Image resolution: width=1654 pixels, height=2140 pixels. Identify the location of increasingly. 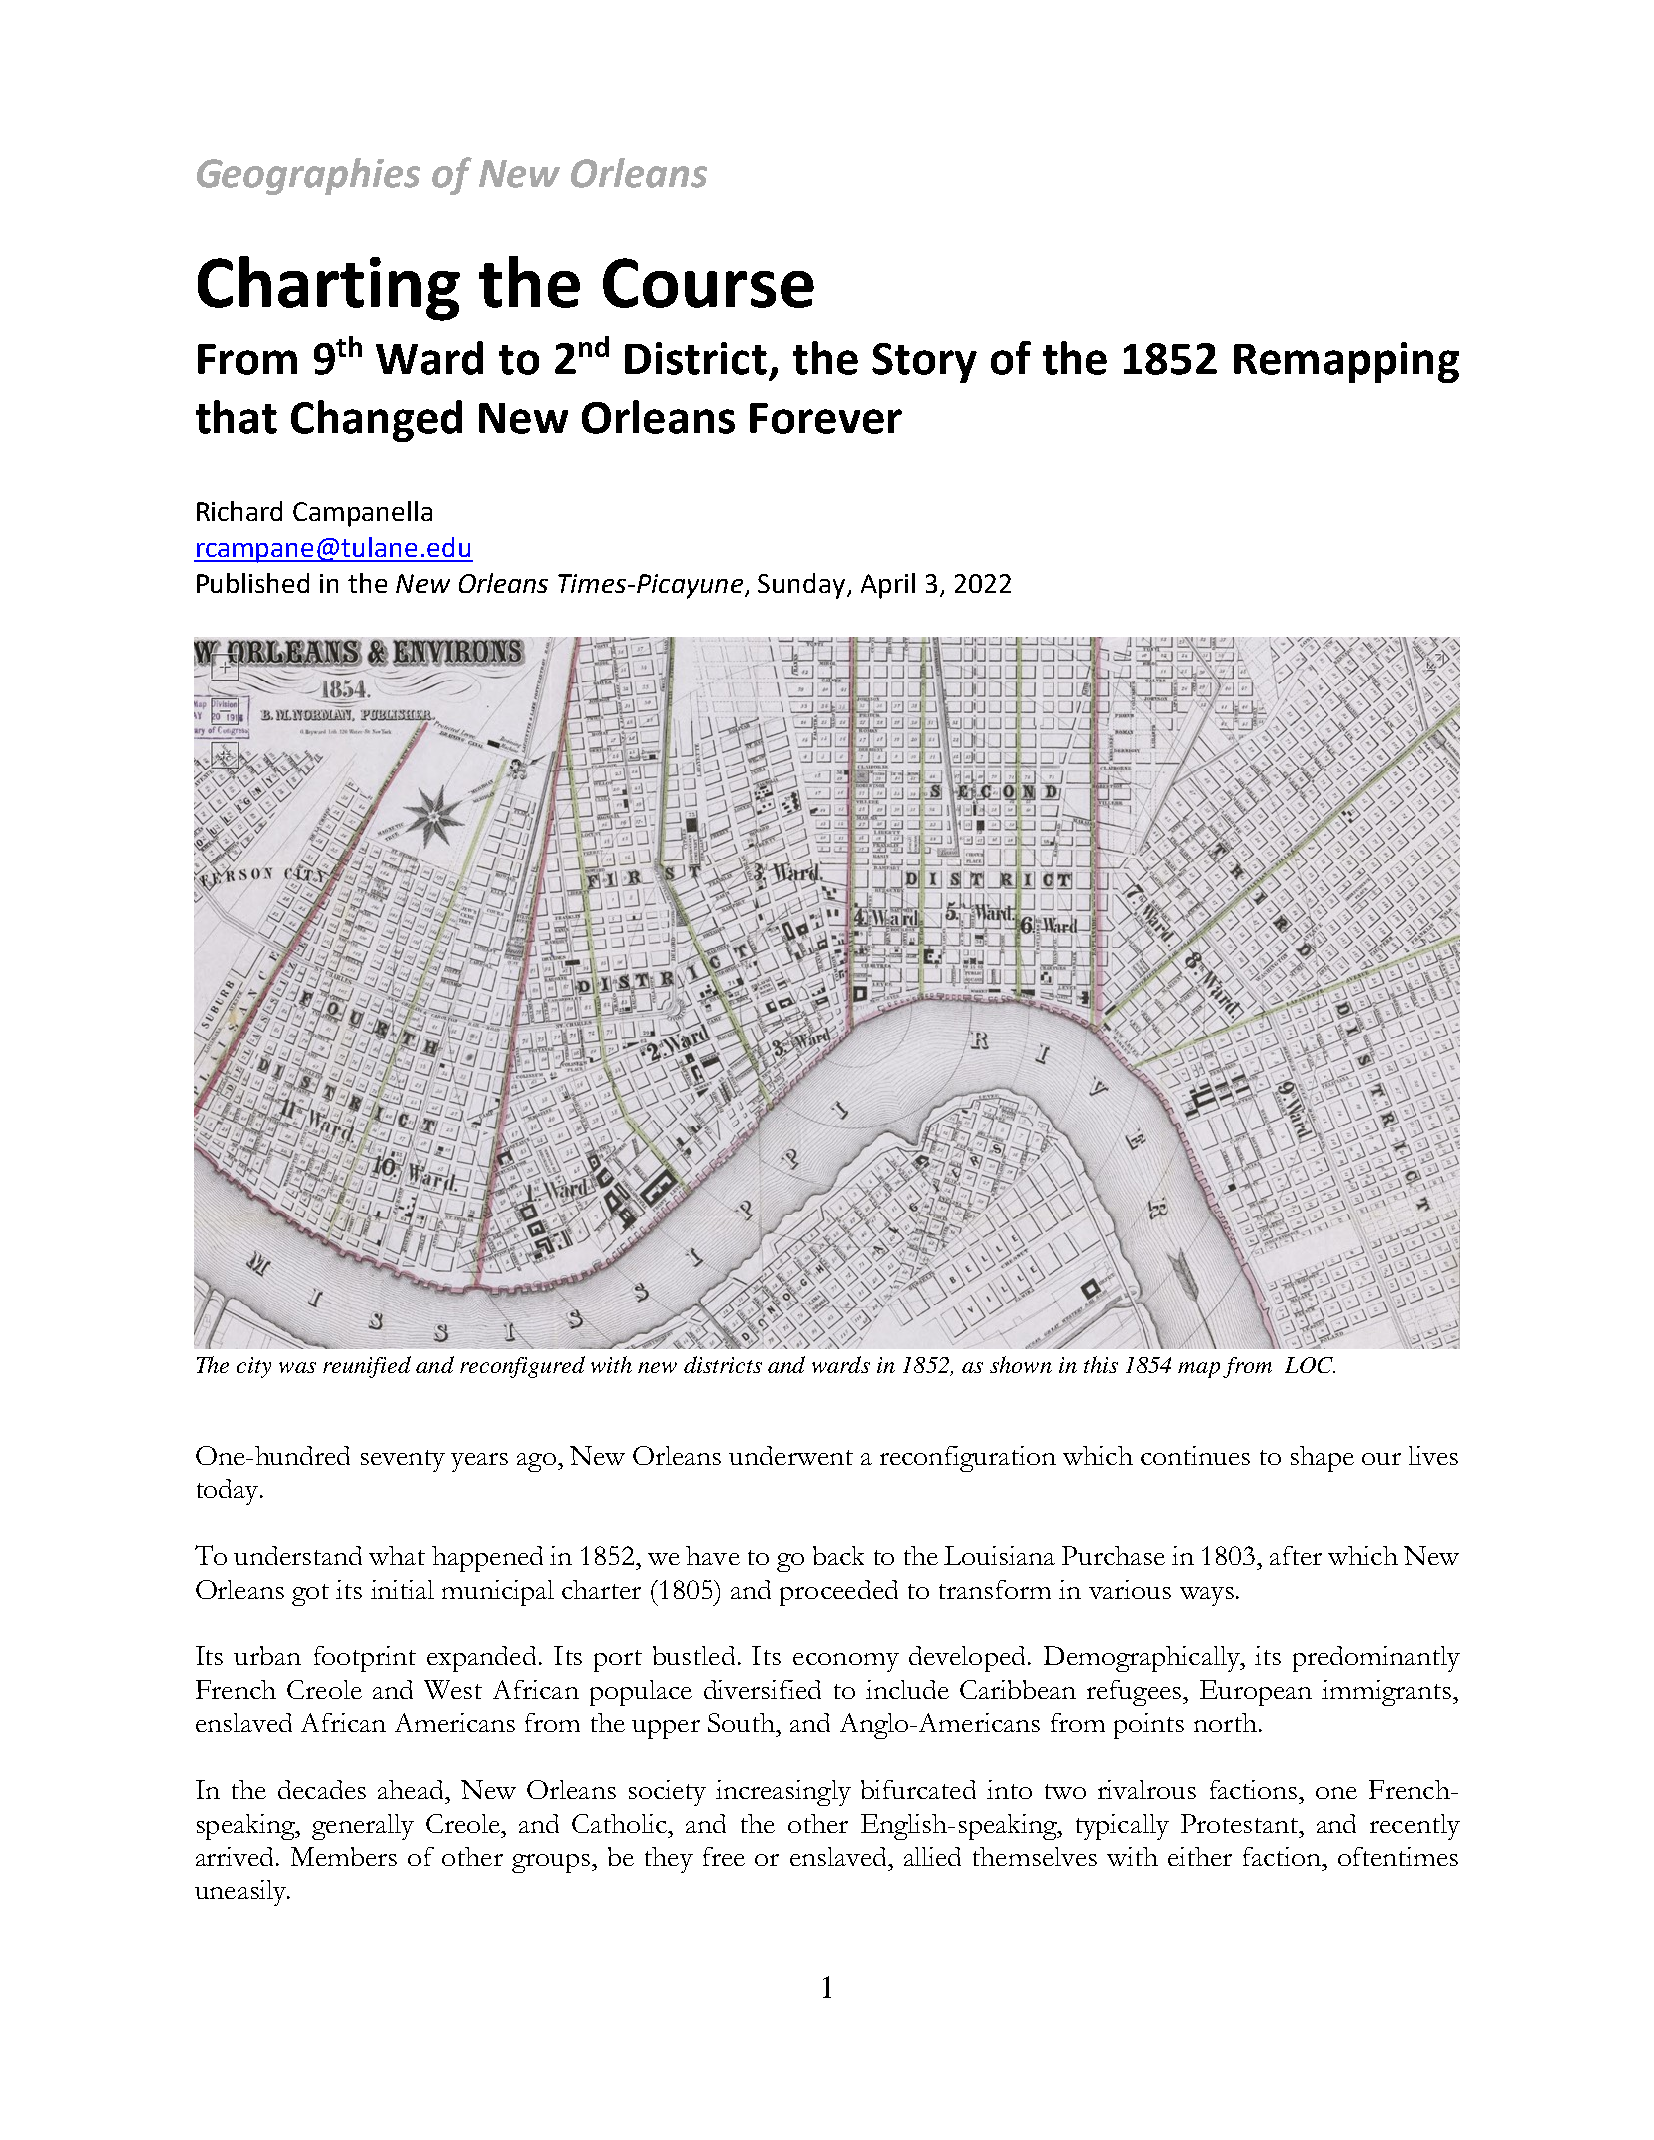
(783, 1793).
